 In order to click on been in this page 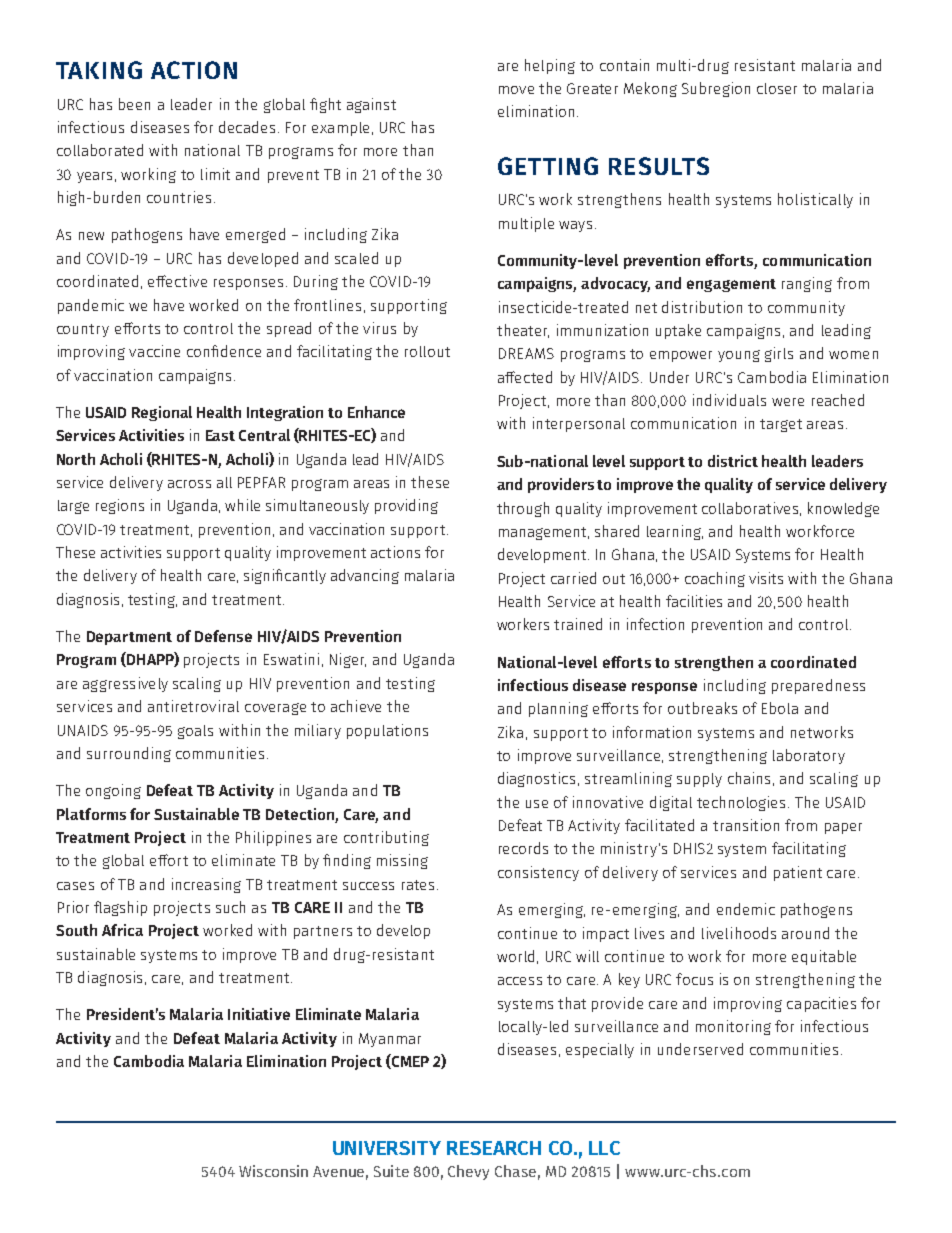, I will do `click(134, 104)`.
